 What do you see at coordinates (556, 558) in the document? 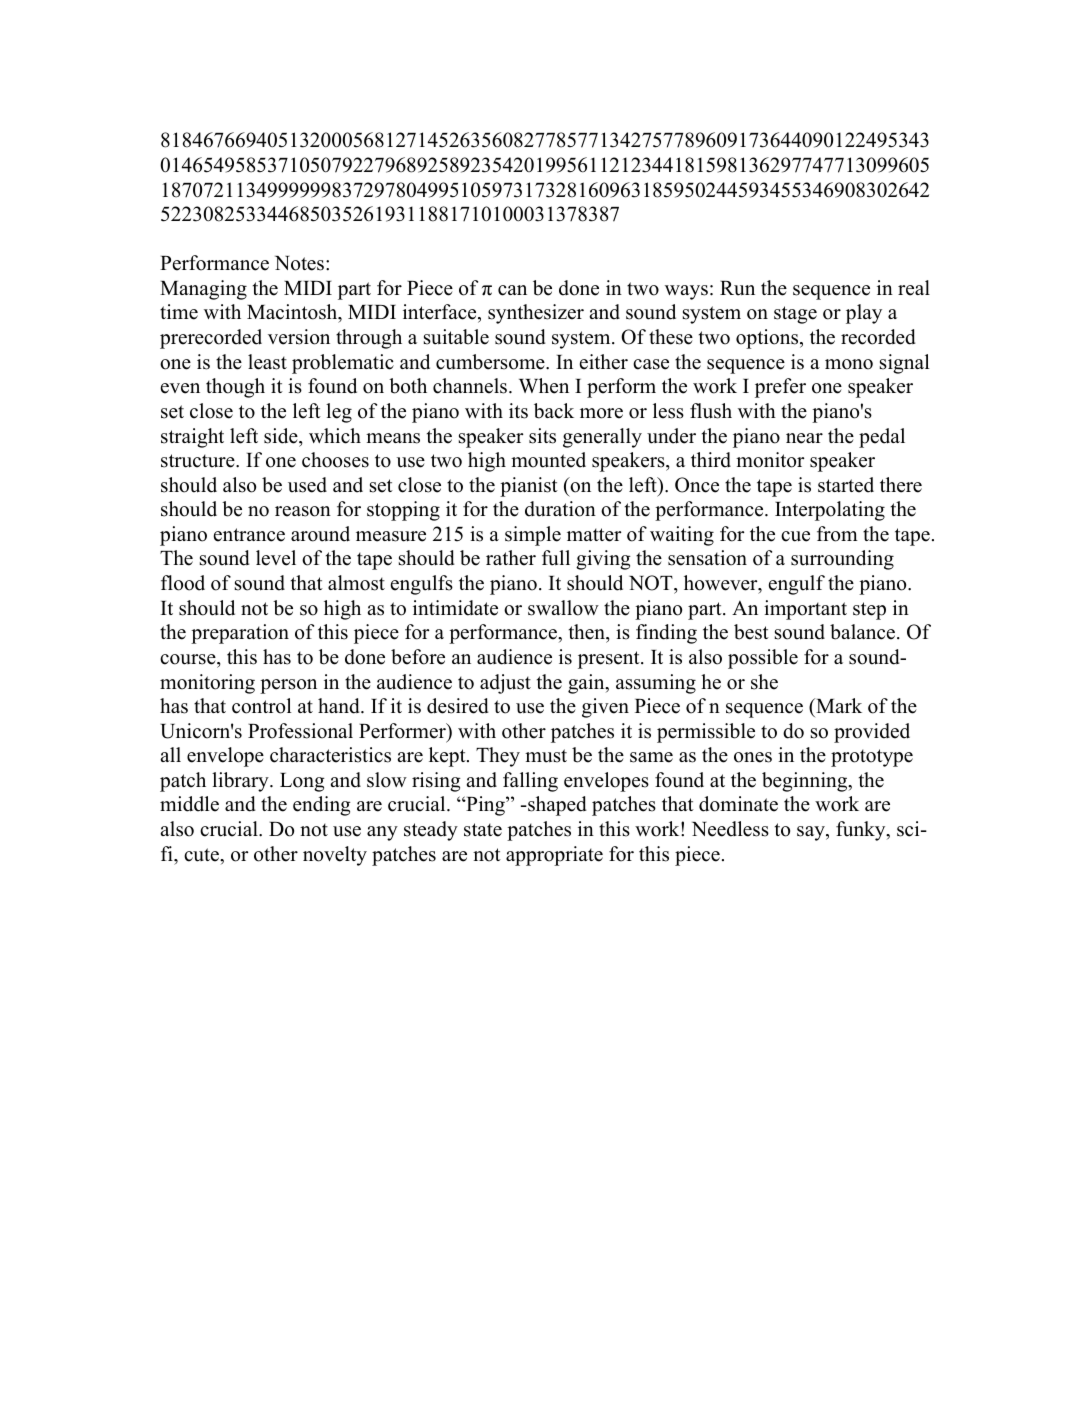
I see `full` at bounding box center [556, 558].
